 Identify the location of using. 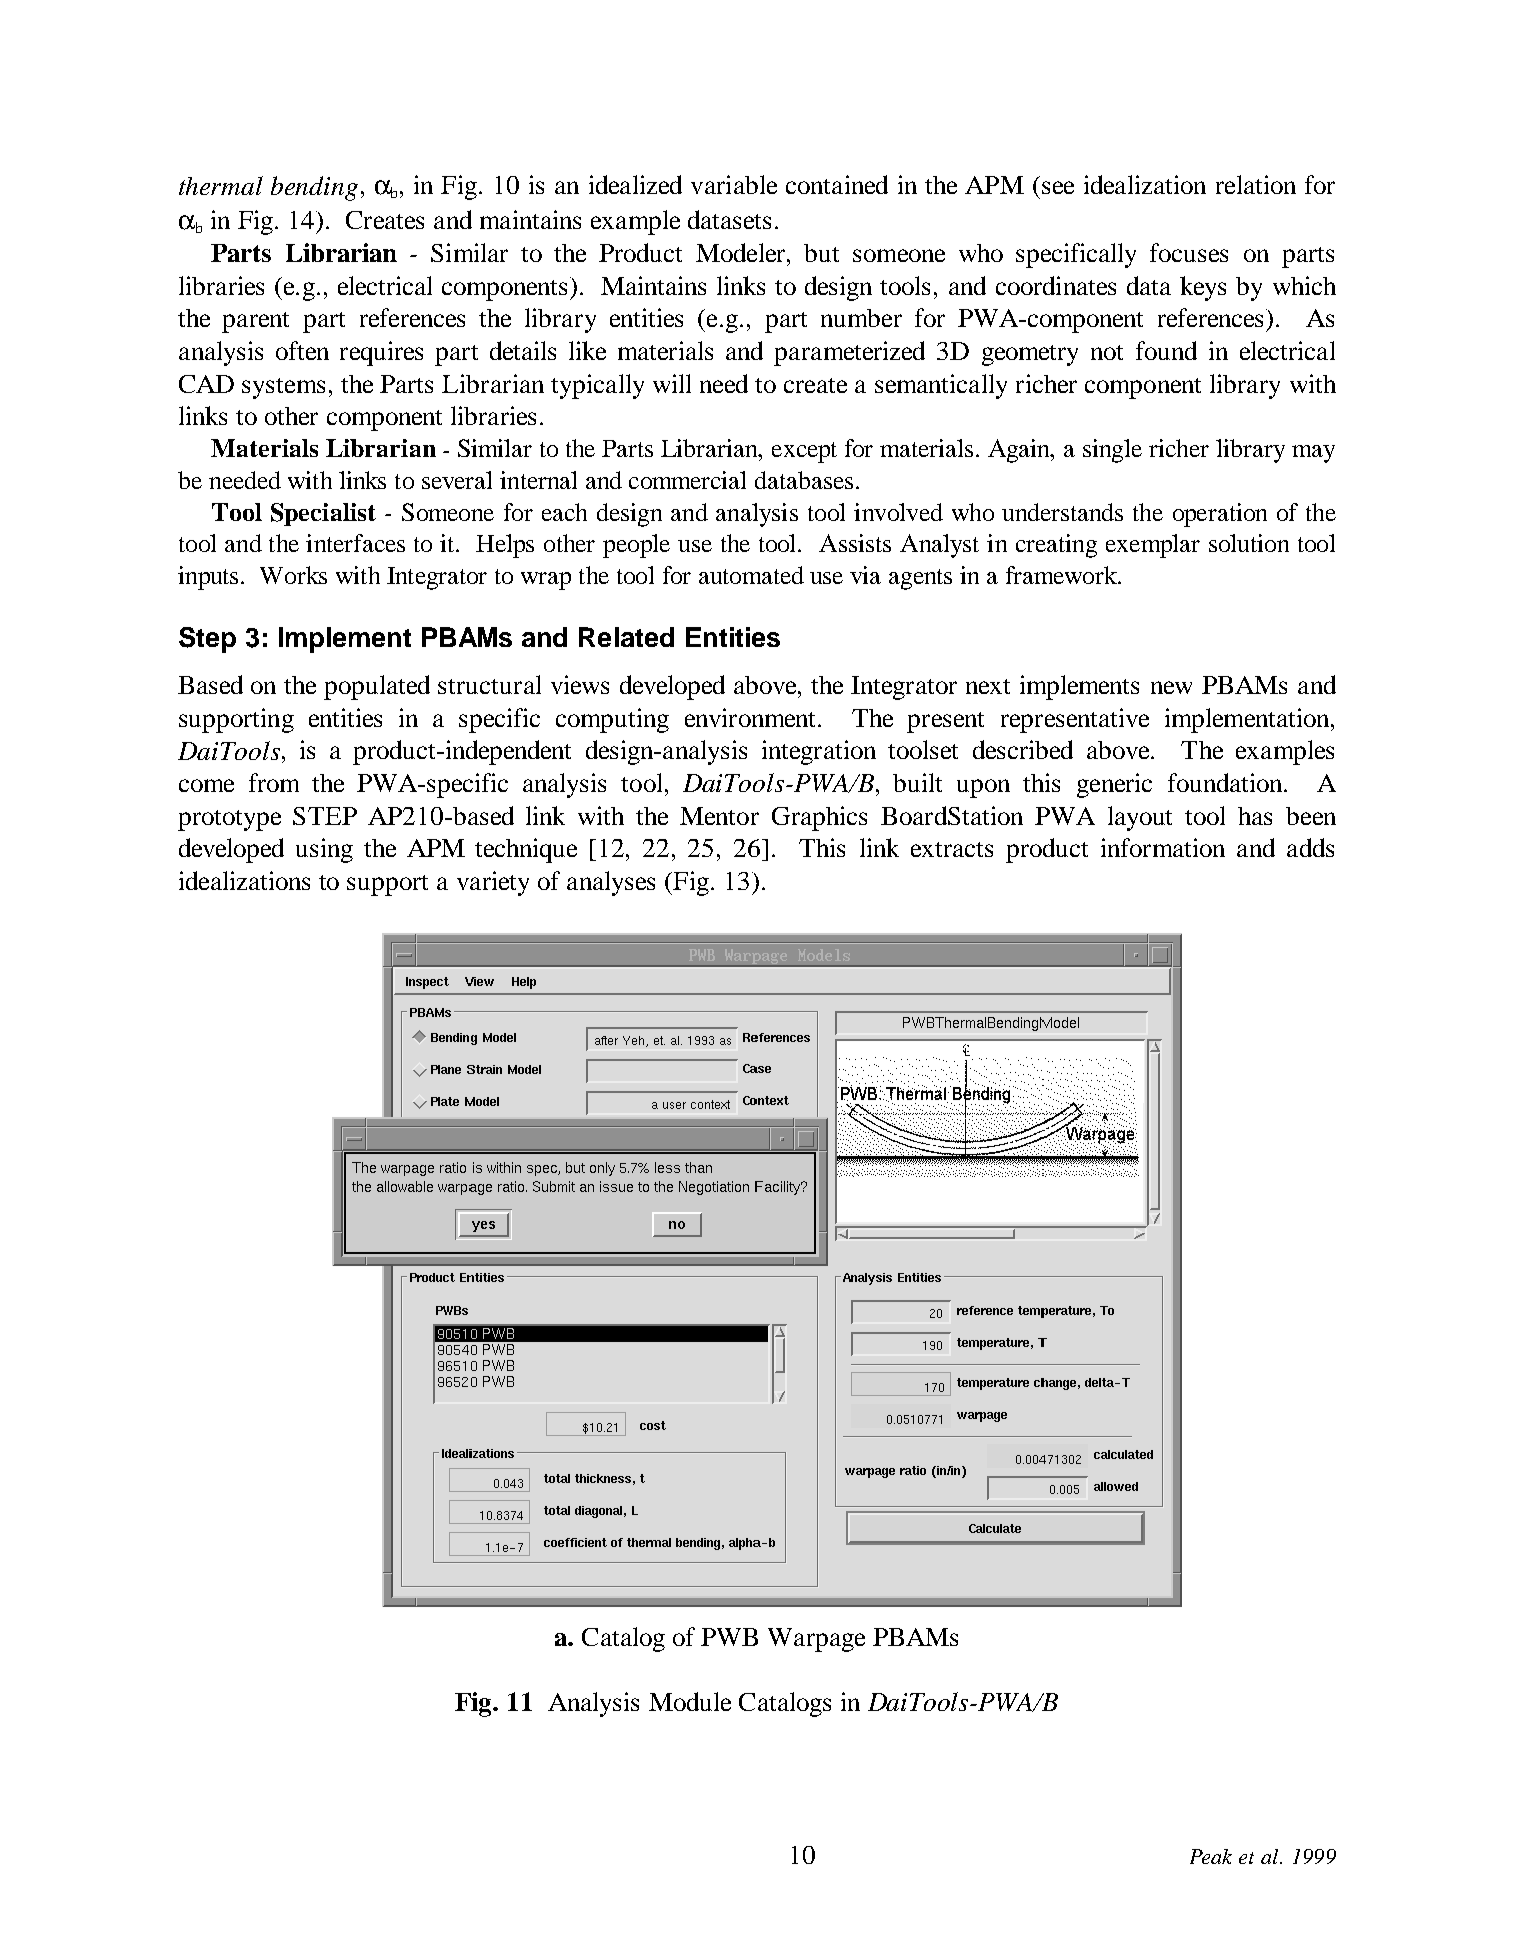
(324, 850).
